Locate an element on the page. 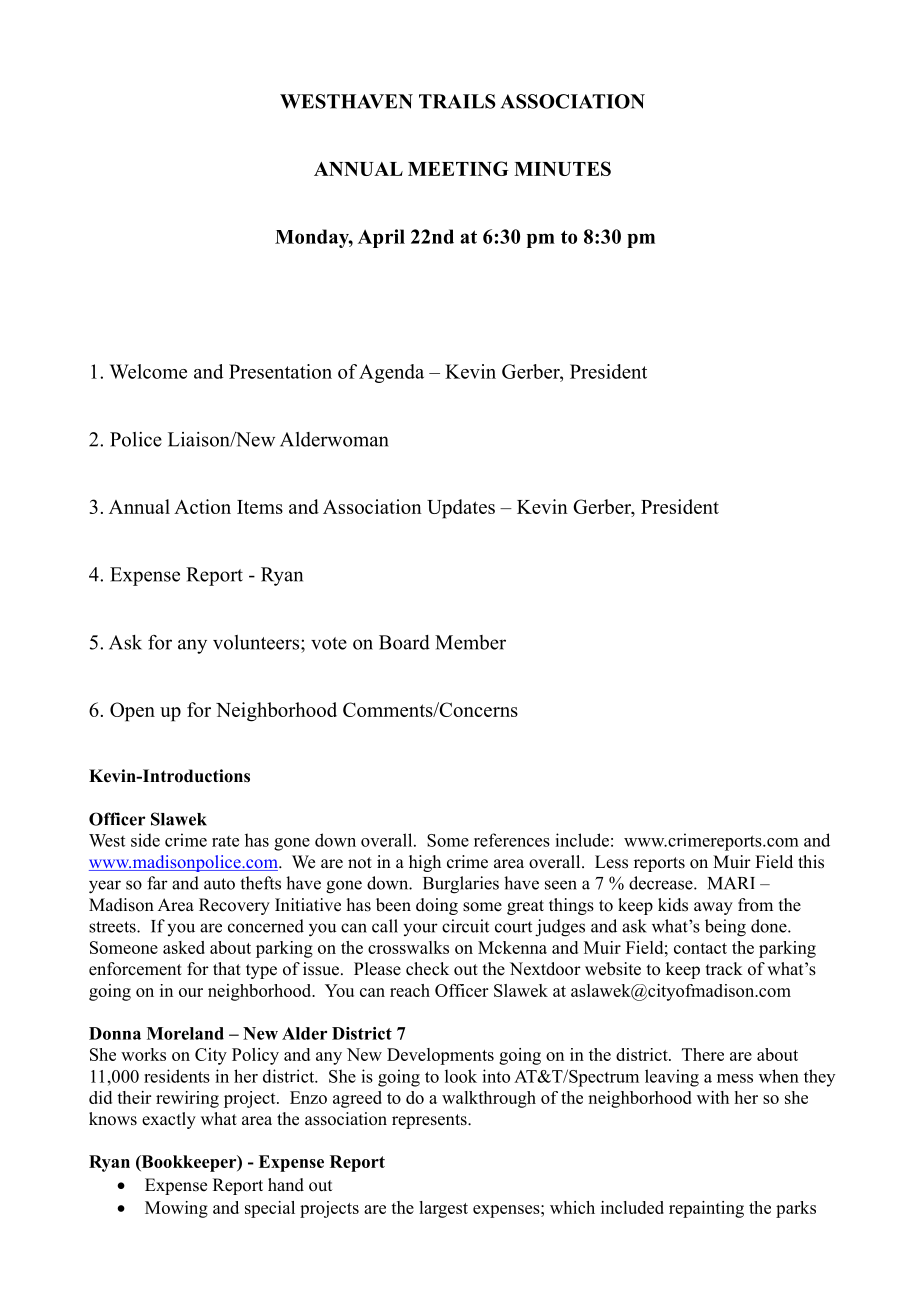 This page has height=1308, width=924. this is located at coordinates (811, 862).
